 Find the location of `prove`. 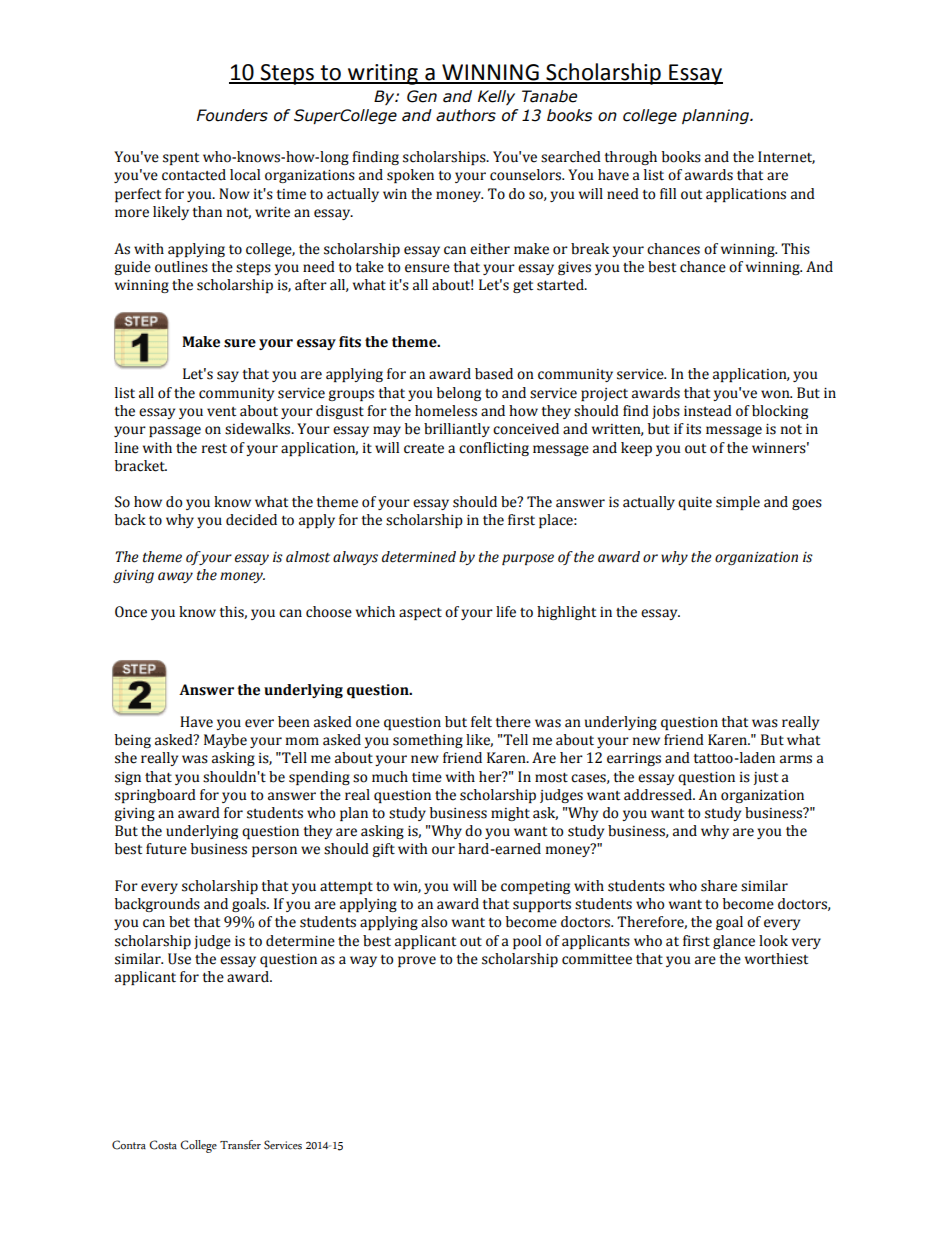

prove is located at coordinates (417, 961).
